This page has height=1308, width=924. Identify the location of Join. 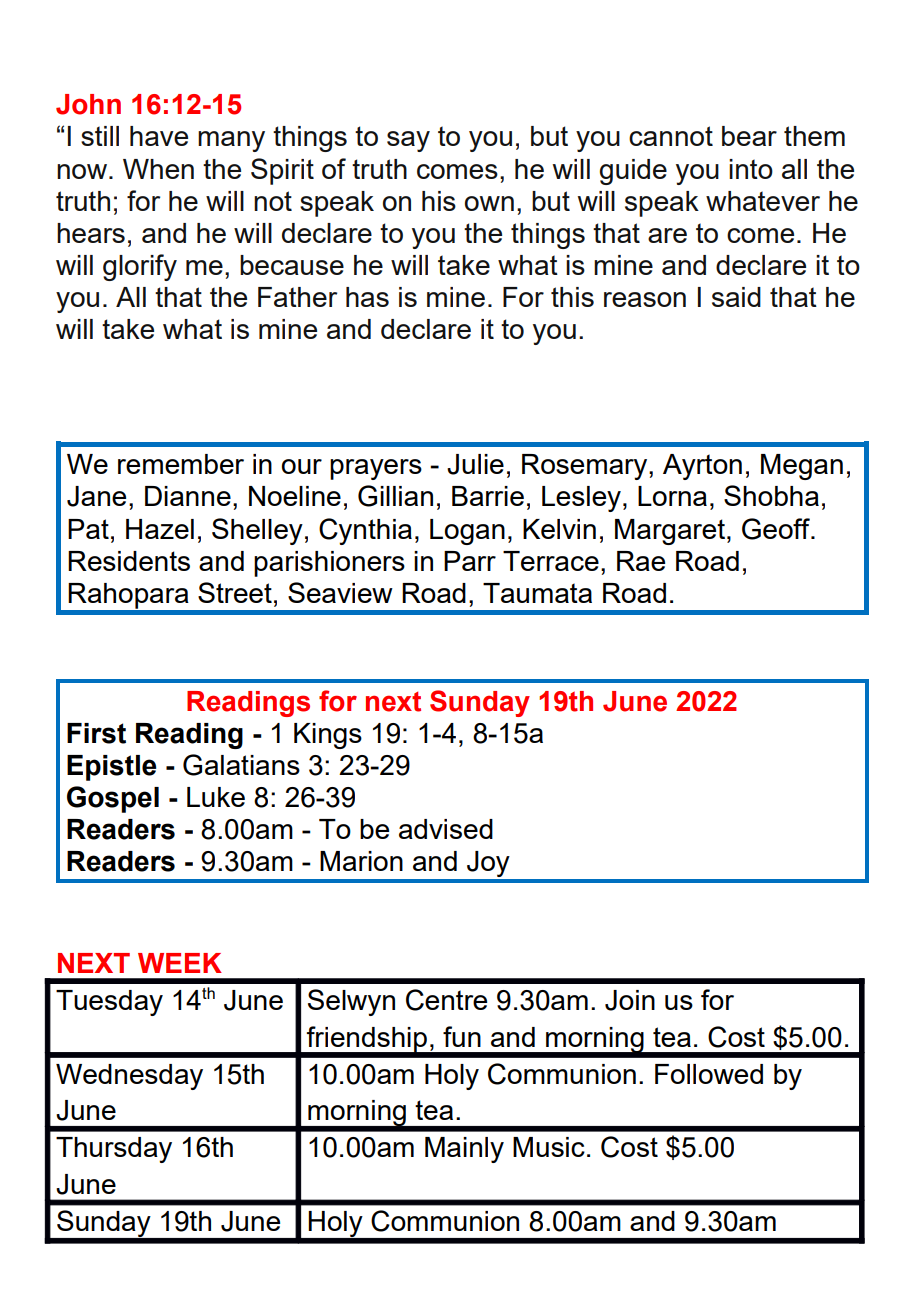
(630, 1000).
